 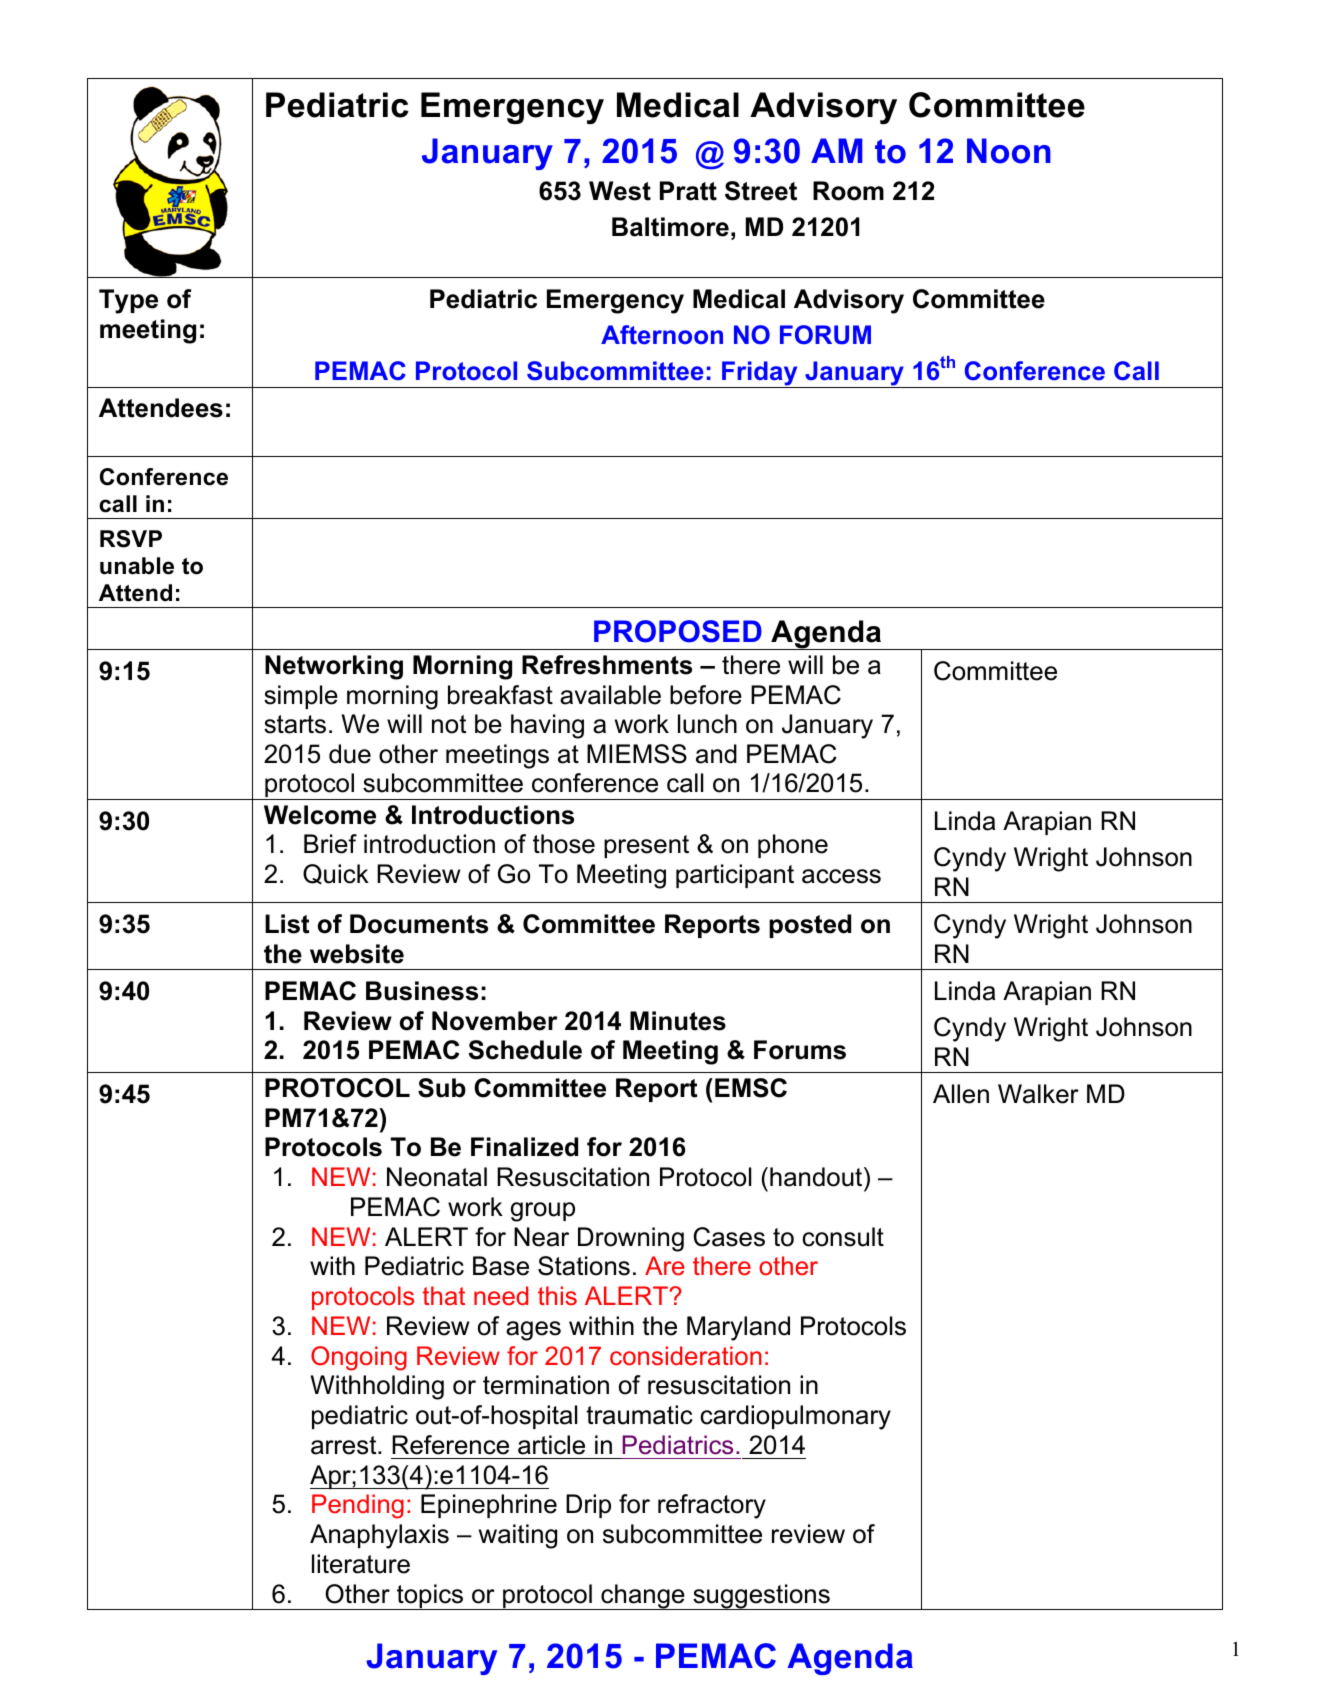 What do you see at coordinates (361, 1564) in the screenshot?
I see `literature` at bounding box center [361, 1564].
